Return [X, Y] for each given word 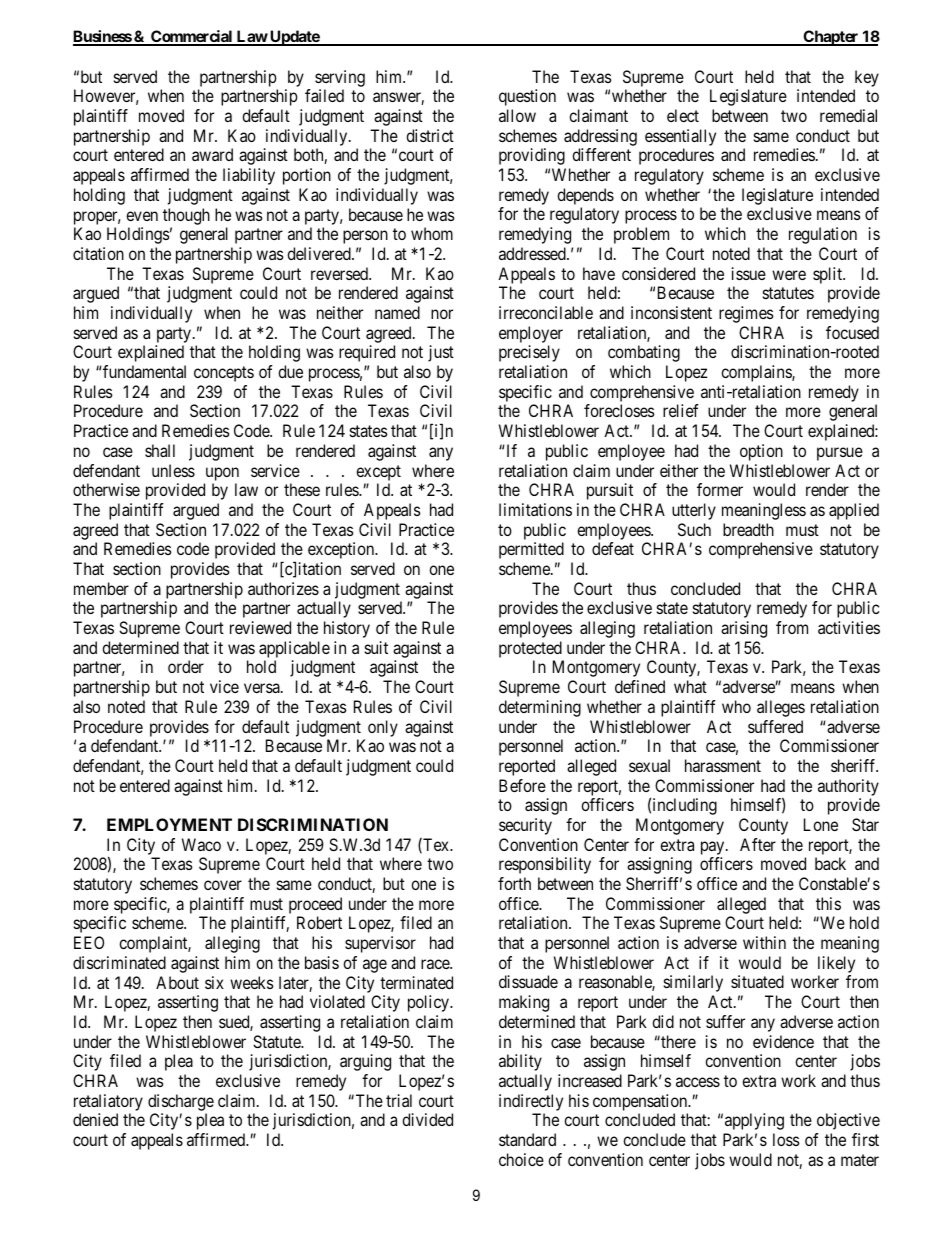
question [527, 97]
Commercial [192, 37]
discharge [181, 1102]
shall [160, 450]
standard [527, 1139]
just [441, 353]
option [761, 452]
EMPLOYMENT [169, 824]
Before [522, 785]
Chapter [831, 38]
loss [786, 1139]
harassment [723, 765]
